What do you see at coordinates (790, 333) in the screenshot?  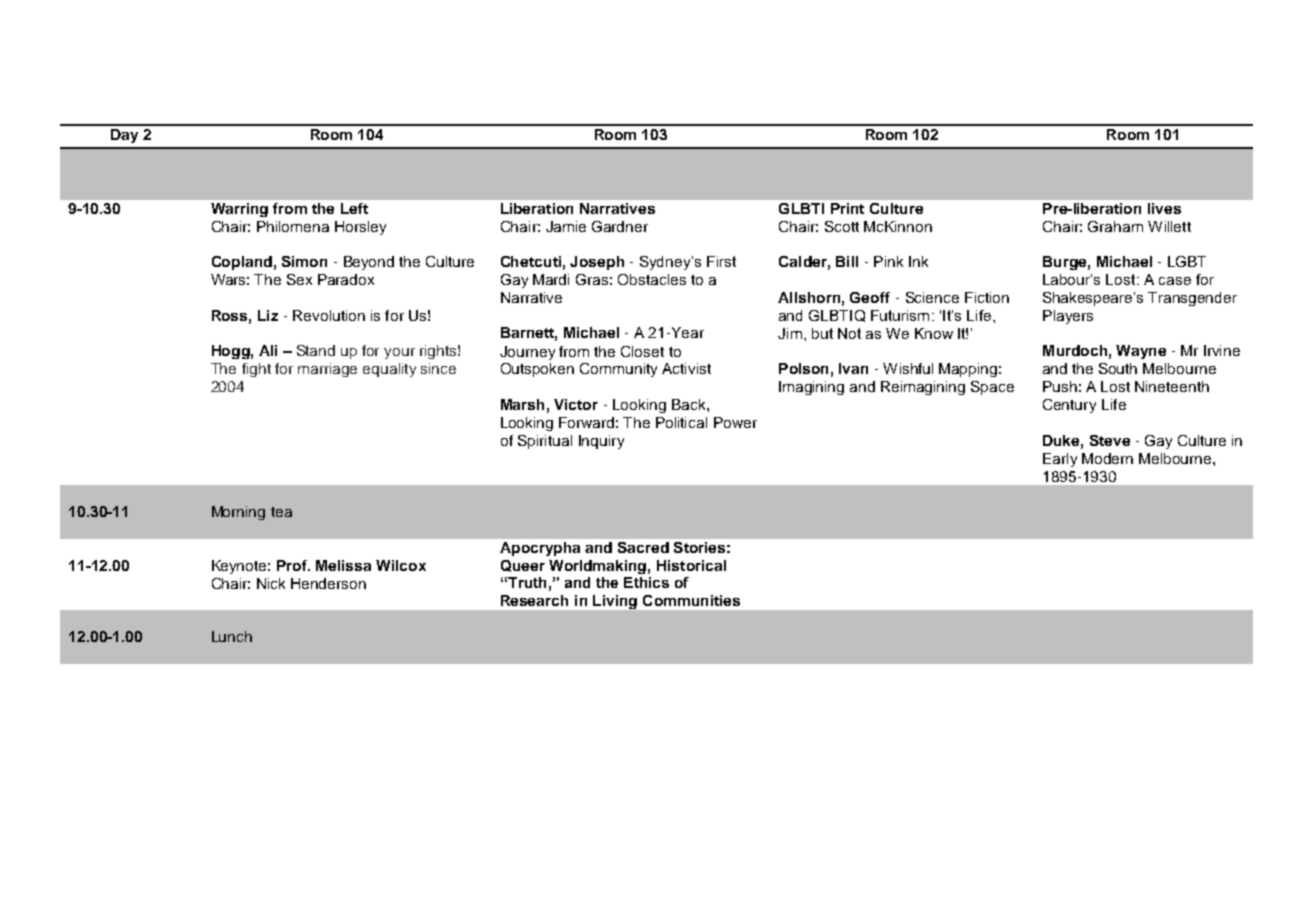 I see `Jim` at bounding box center [790, 333].
